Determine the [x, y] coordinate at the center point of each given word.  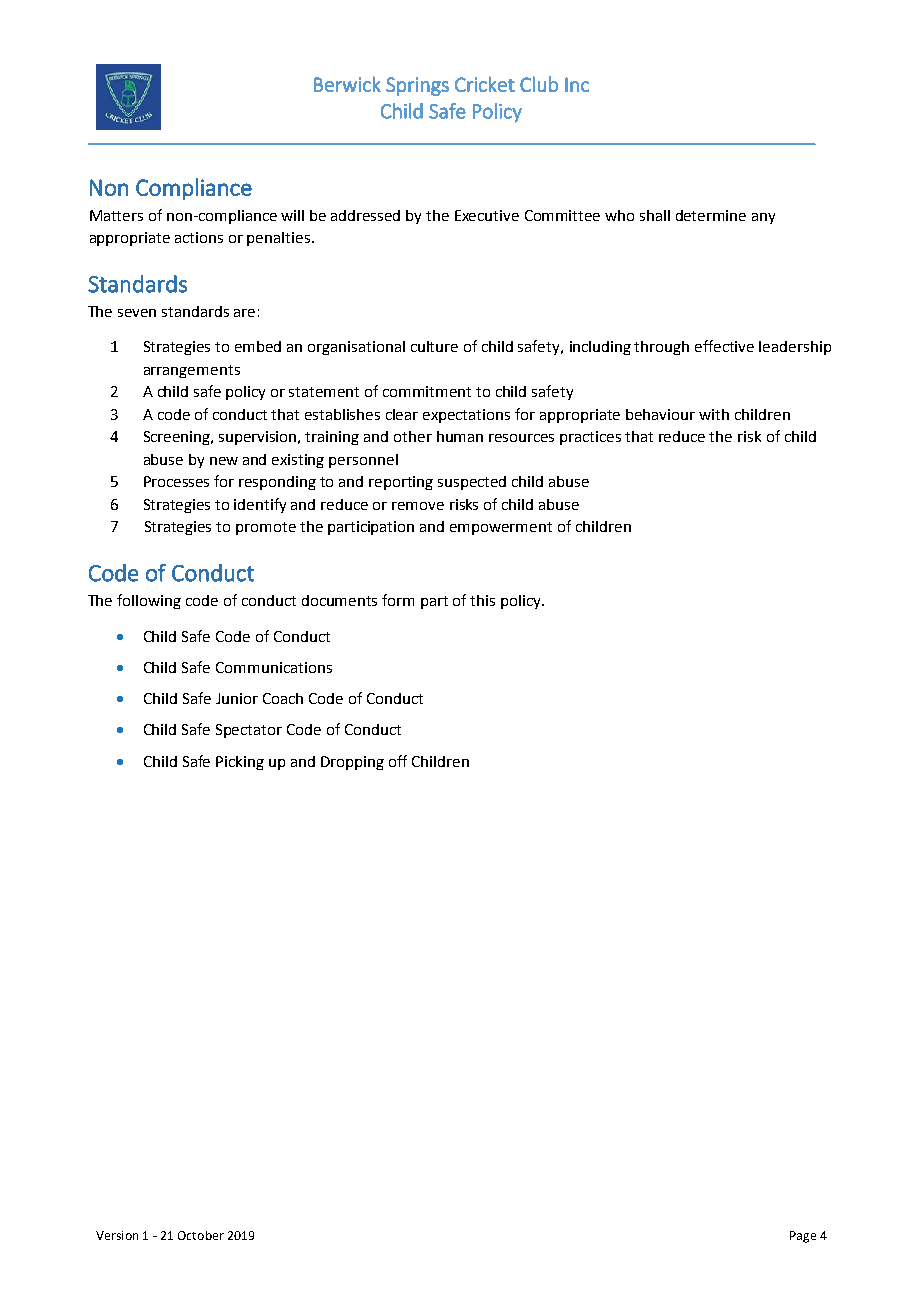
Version [117, 1235]
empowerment [501, 528]
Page [803, 1237]
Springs [417, 86]
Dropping [352, 763]
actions [199, 237]
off [398, 761]
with [714, 414]
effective [724, 346]
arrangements [192, 371]
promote [266, 528]
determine [711, 215]
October [201, 1235]
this [482, 600]
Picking [240, 763]
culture [434, 346]
